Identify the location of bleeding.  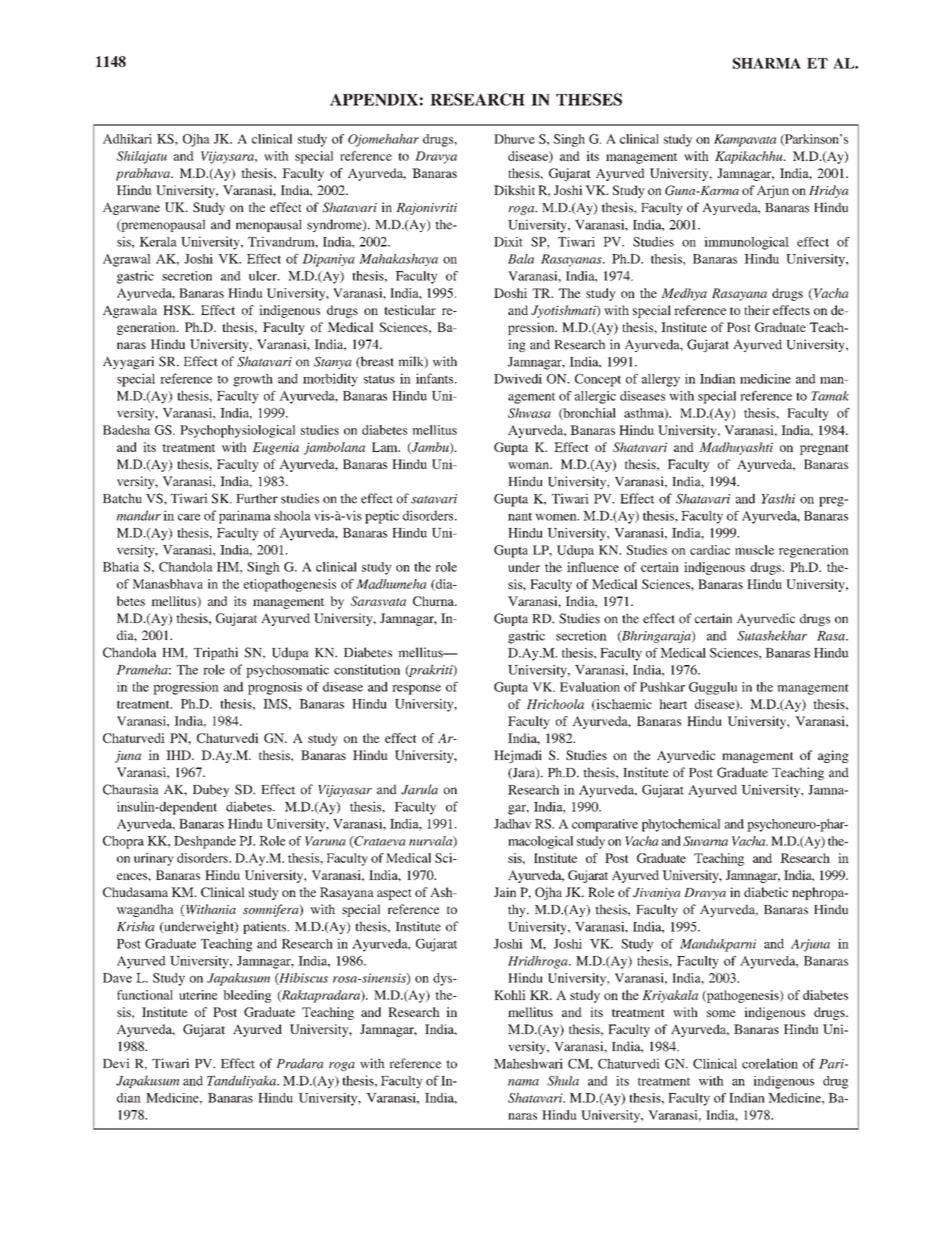
(247, 996).
